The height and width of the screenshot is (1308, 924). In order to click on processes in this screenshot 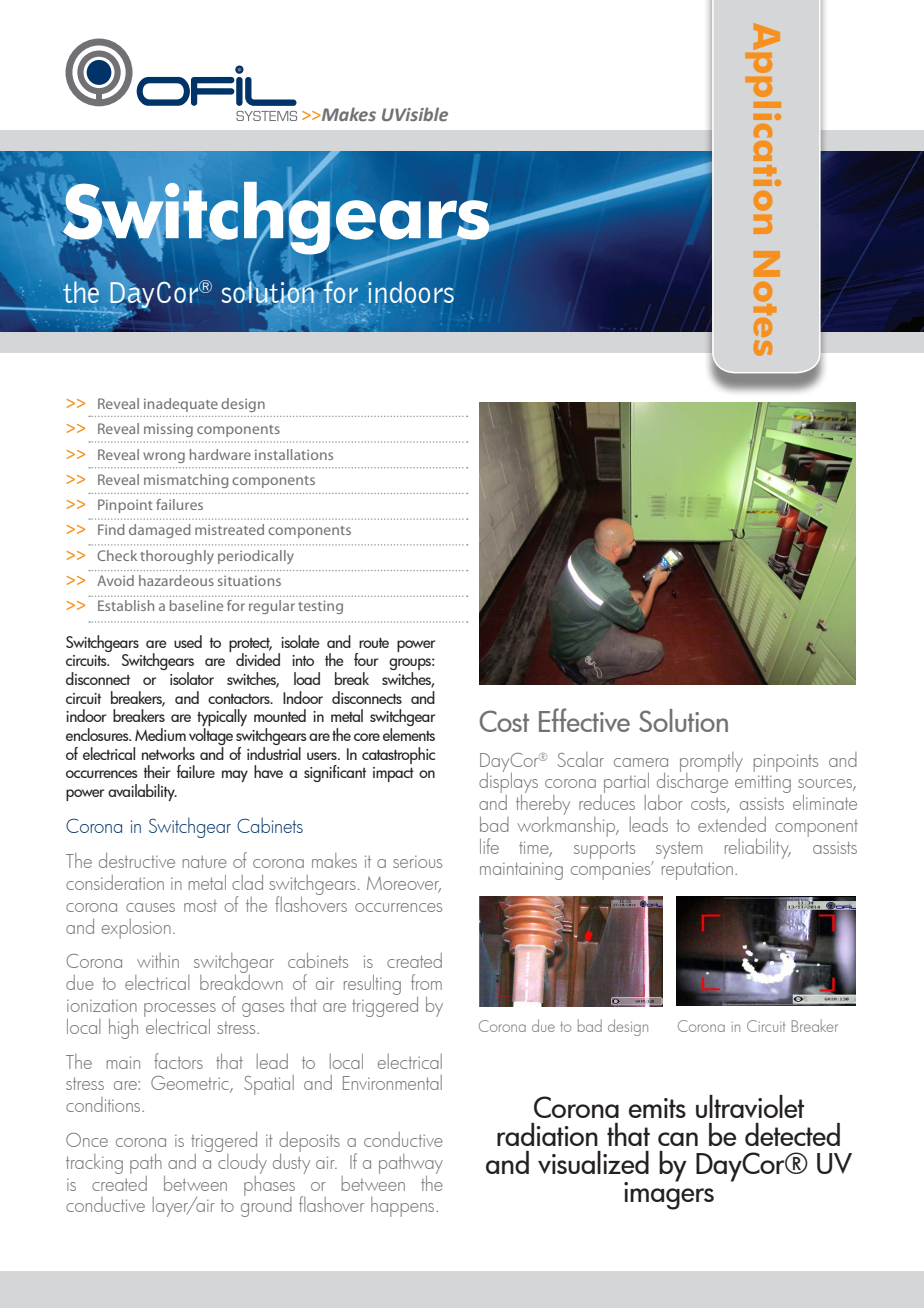, I will do `click(180, 1010)`.
